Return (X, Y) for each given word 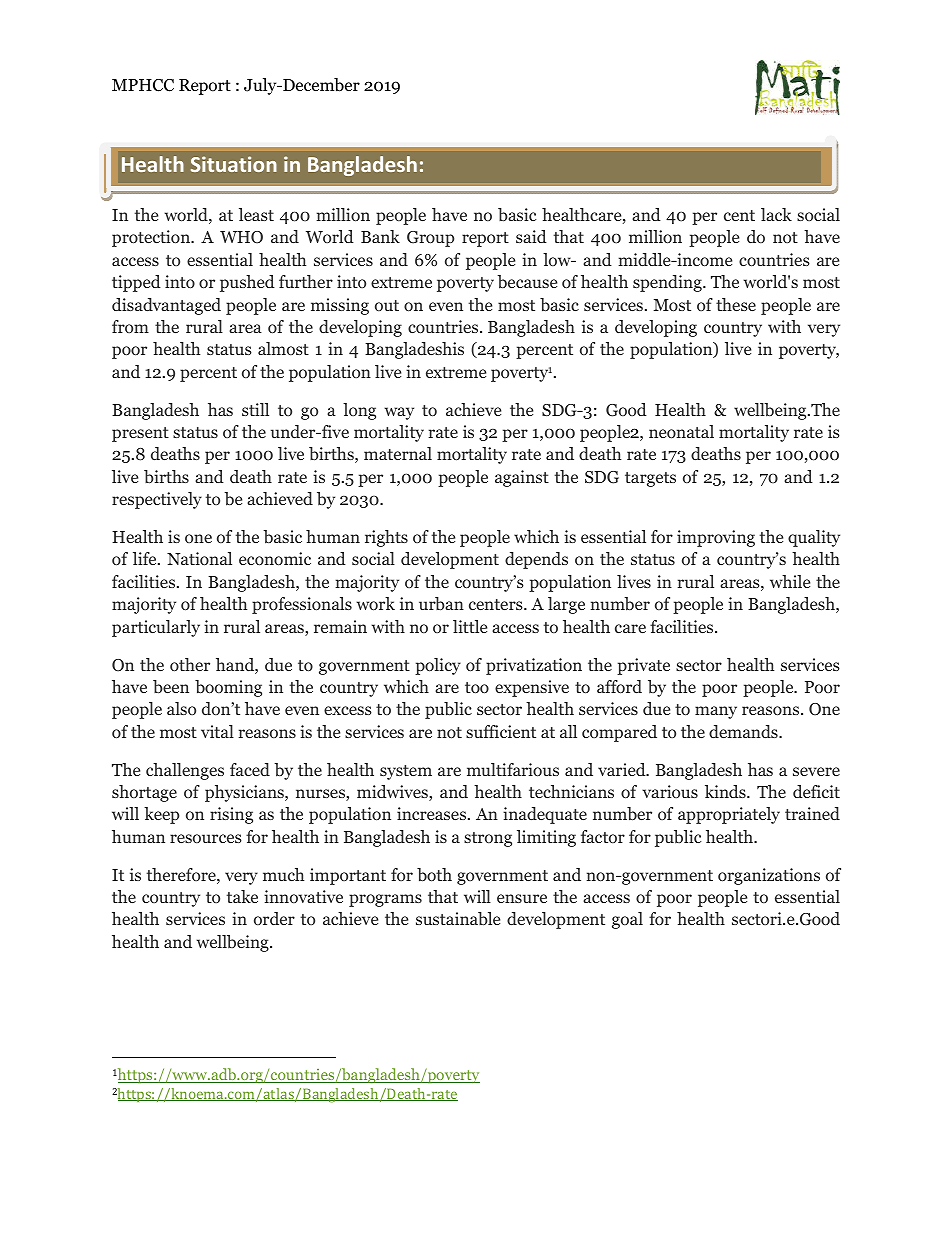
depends (536, 560)
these (736, 304)
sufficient (501, 731)
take (242, 896)
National (199, 559)
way (399, 413)
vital (217, 731)
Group (430, 239)
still (255, 409)
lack (776, 214)
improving (716, 538)
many (716, 712)
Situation (234, 164)
